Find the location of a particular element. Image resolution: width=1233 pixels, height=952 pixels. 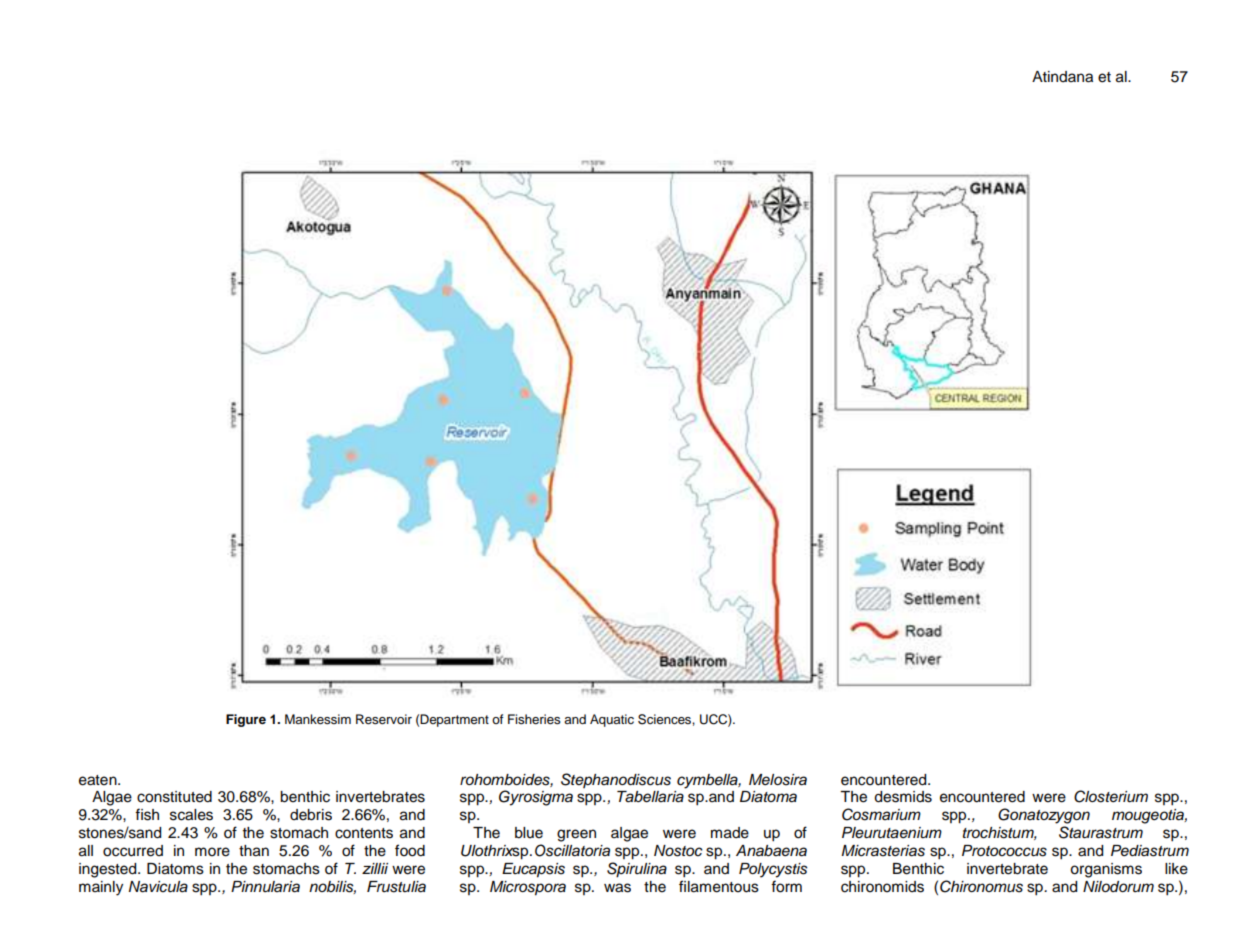

blue is located at coordinates (529, 833).
